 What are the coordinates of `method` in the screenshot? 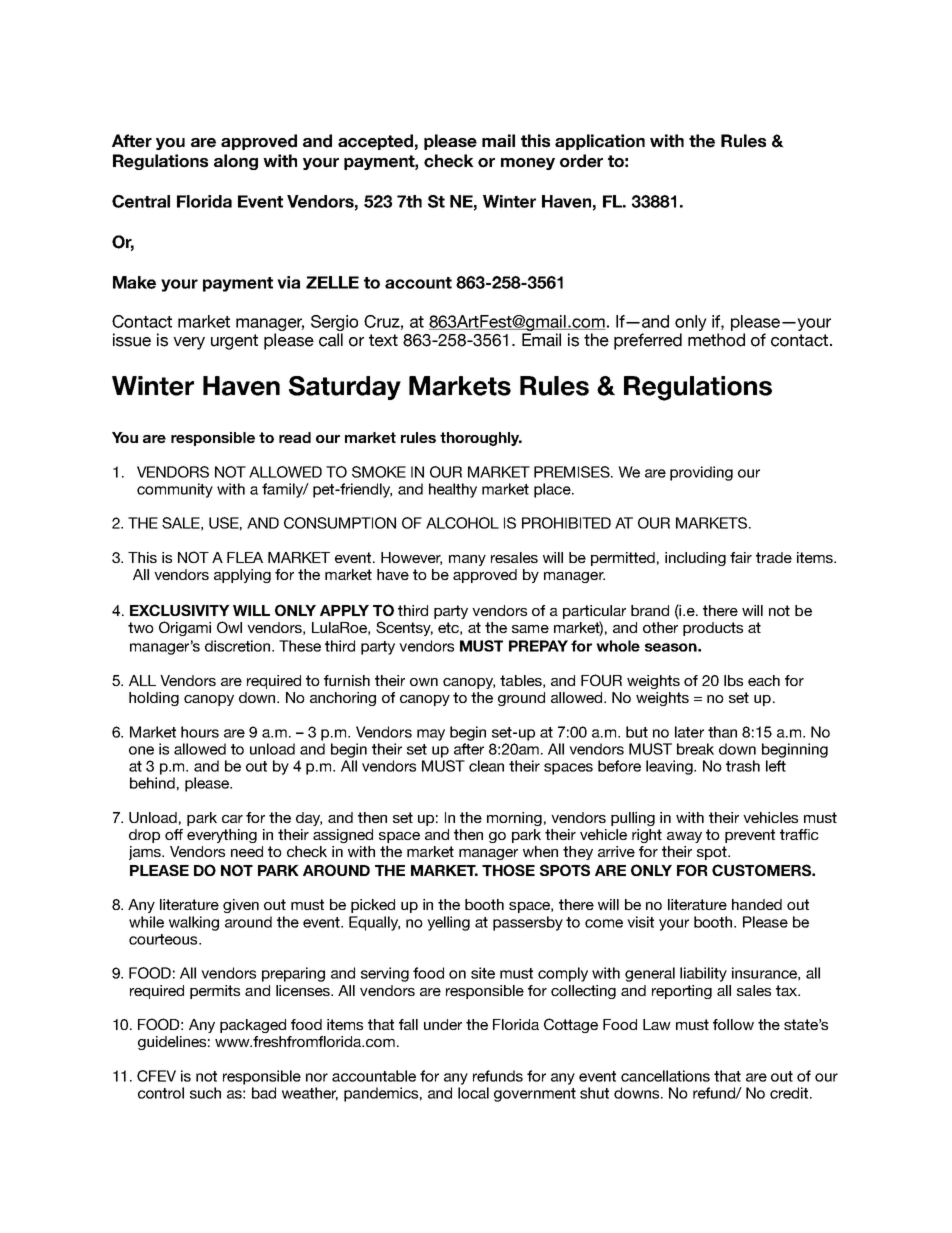 It's located at (716, 340).
